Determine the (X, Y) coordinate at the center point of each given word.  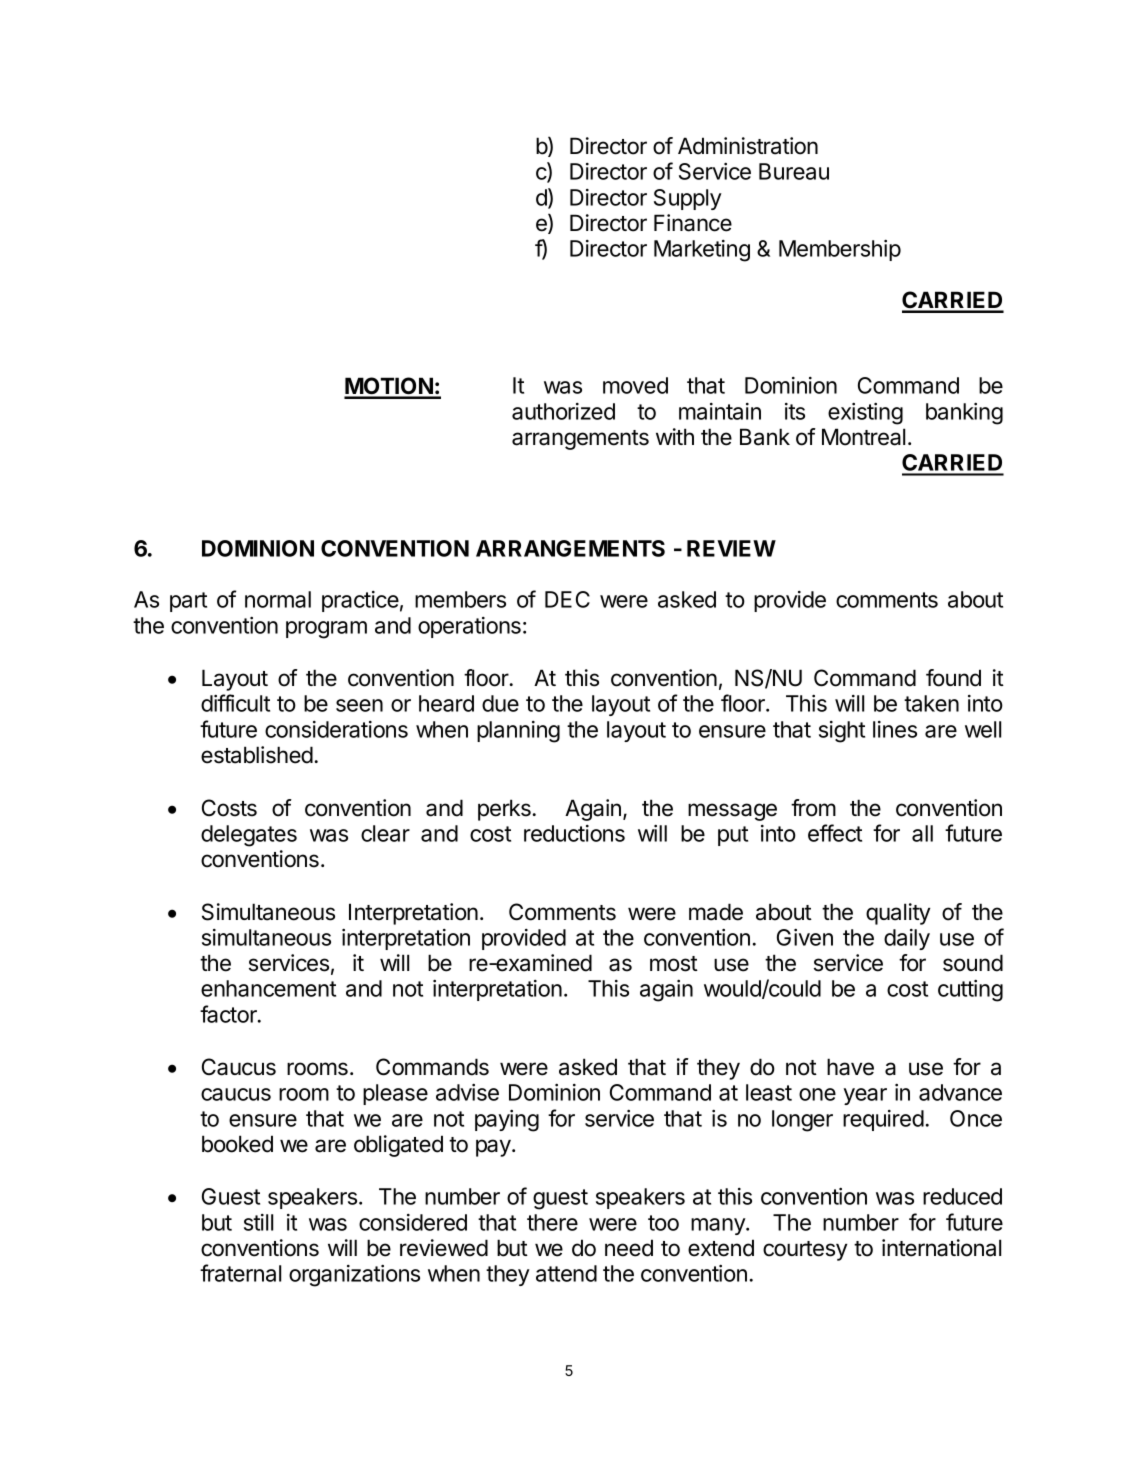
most (674, 964)
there (552, 1222)
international (941, 1248)
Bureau (794, 171)
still (258, 1222)
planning (518, 732)
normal (278, 599)
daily (907, 939)
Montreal (863, 437)
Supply (688, 199)
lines (895, 729)
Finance (693, 223)
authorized (563, 411)
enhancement (268, 988)
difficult (235, 703)
